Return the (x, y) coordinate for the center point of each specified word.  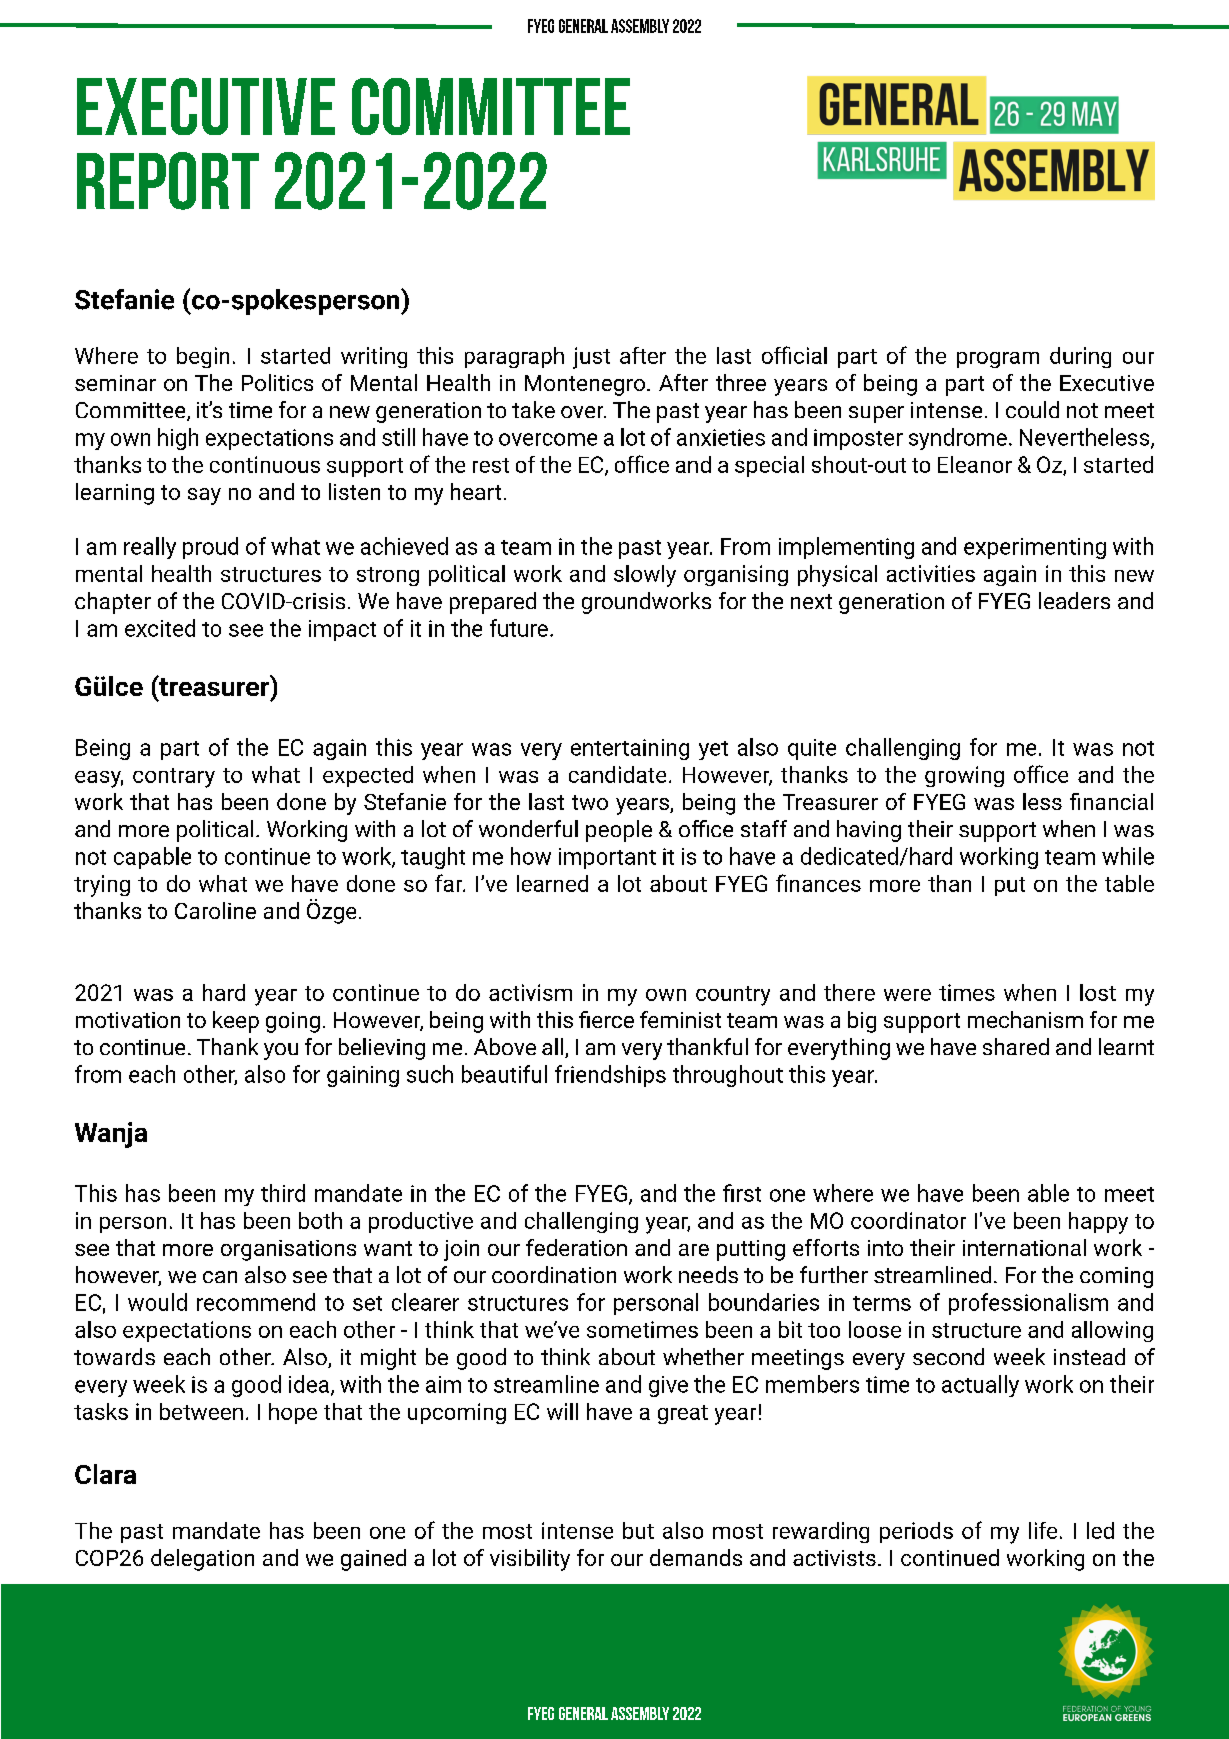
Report (168, 181)
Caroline (215, 910)
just (591, 358)
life (1043, 1530)
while (1128, 856)
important (607, 858)
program (998, 360)
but (638, 1530)
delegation (202, 1560)
